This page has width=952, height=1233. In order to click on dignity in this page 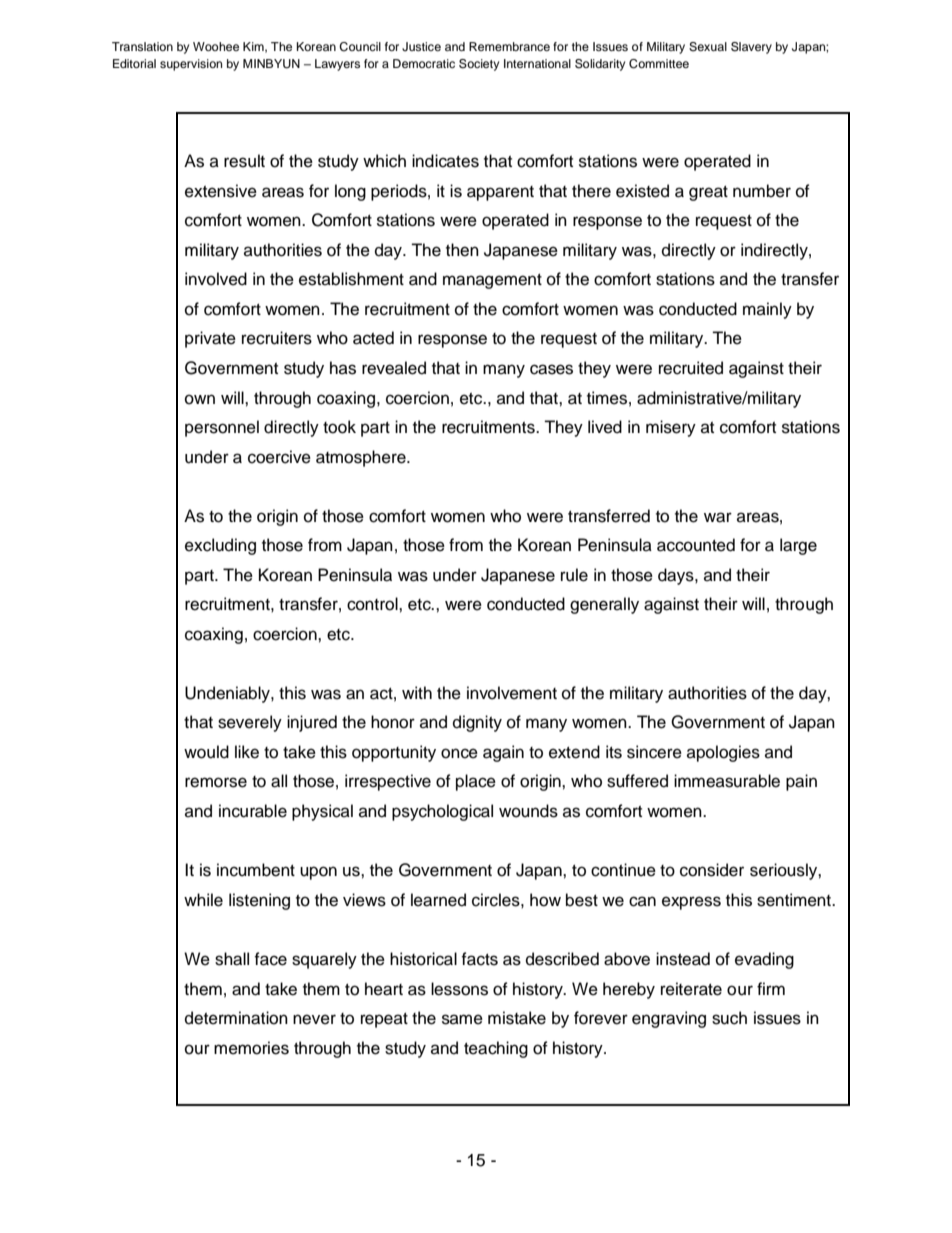, I will do `click(477, 723)`.
